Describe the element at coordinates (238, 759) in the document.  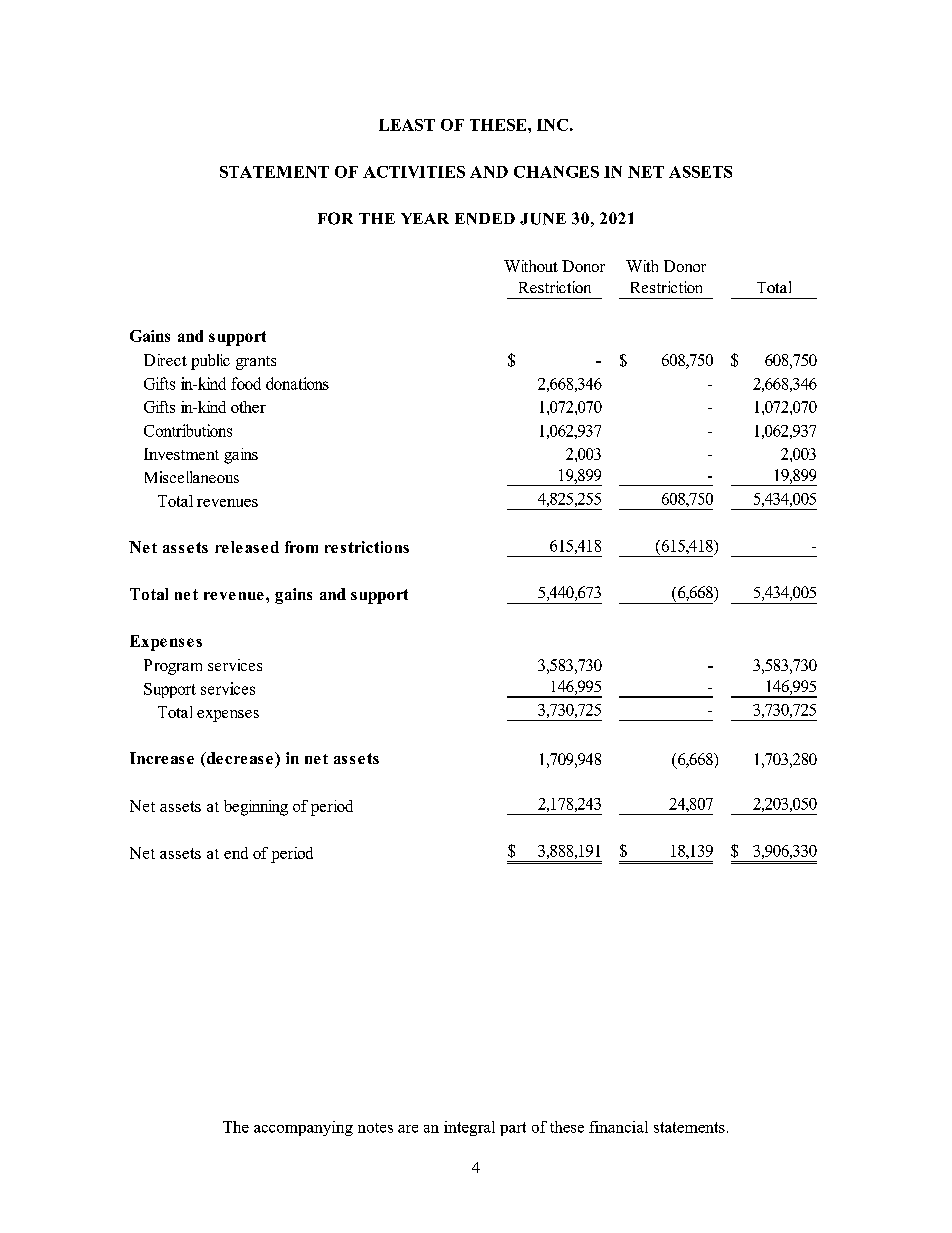
I see `decrease` at that location.
